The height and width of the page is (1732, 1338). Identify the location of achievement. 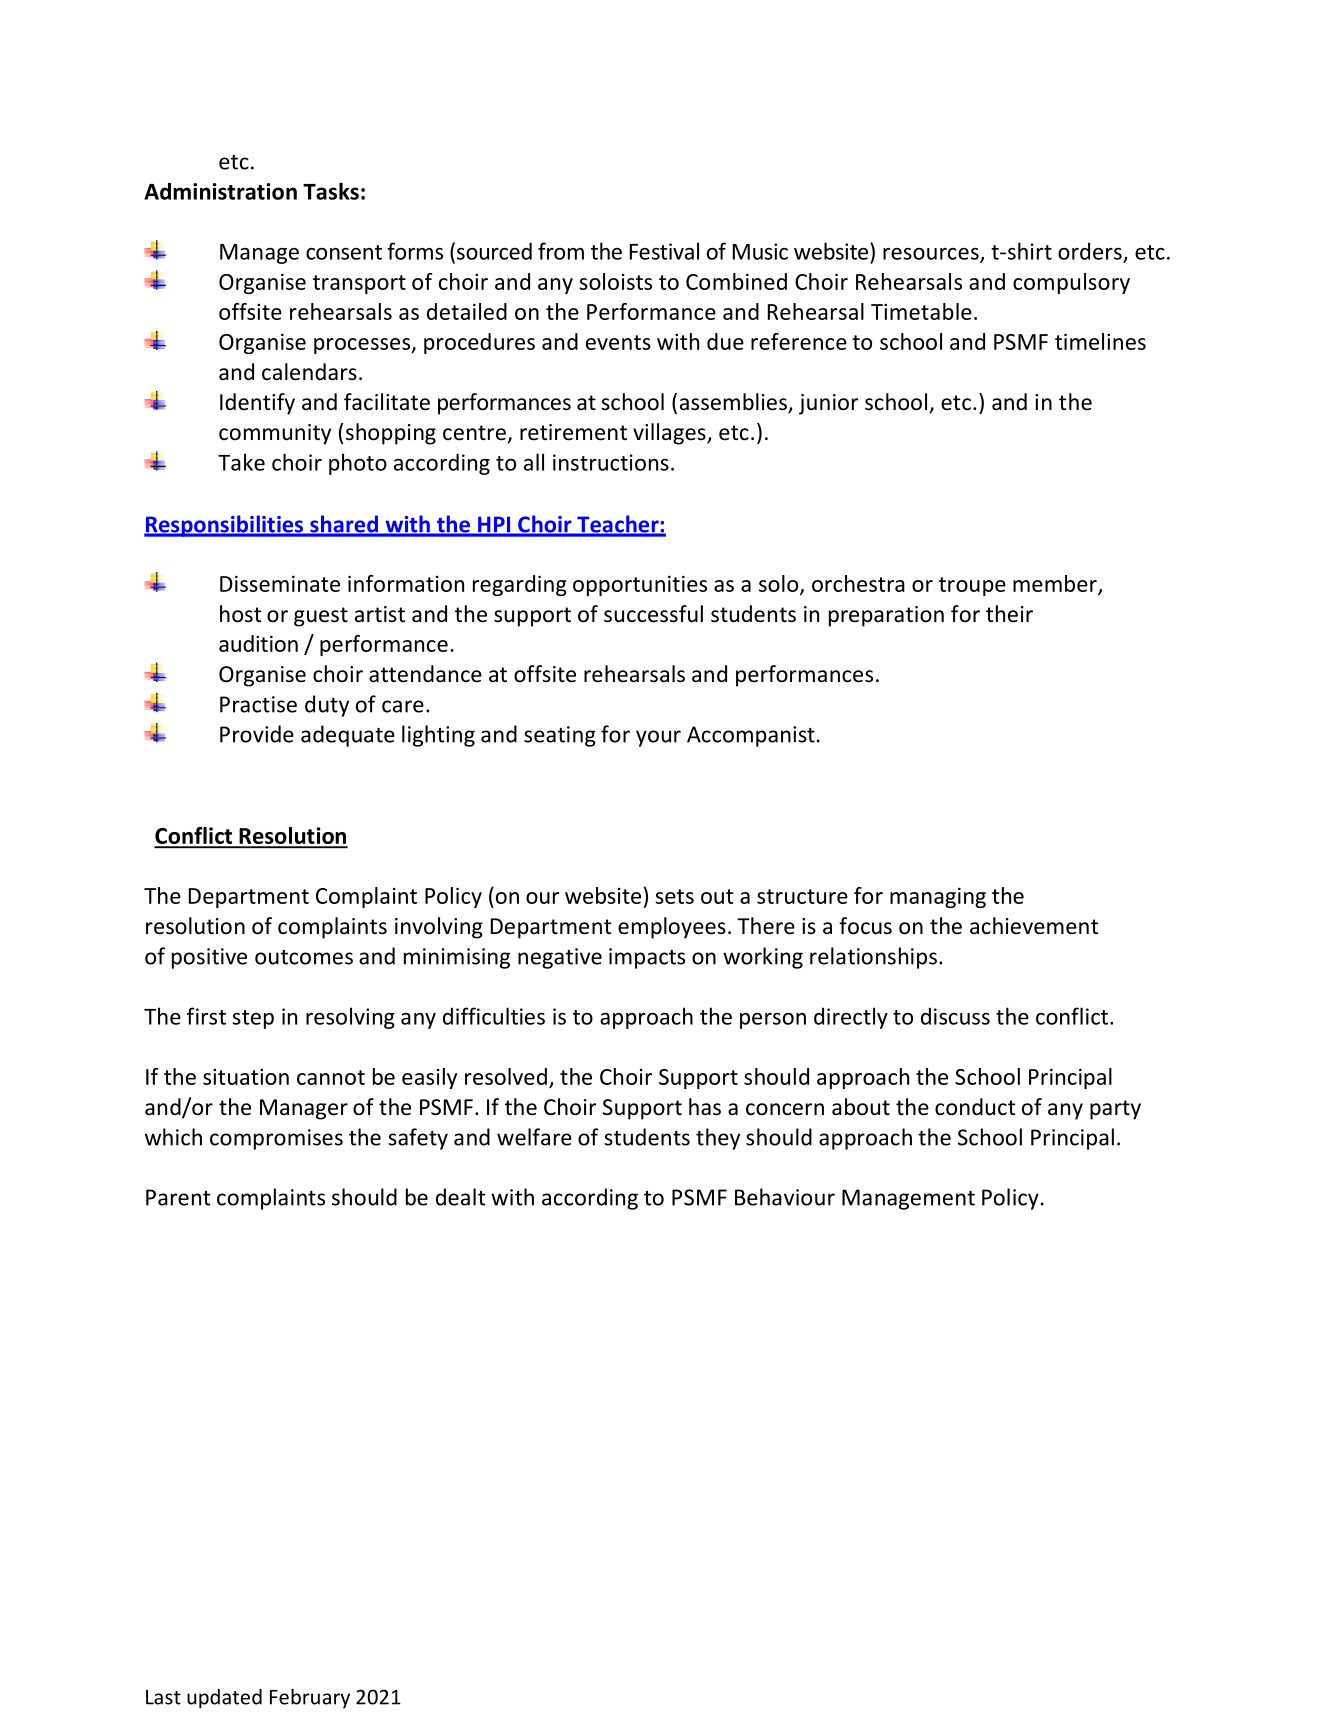
(1034, 926).
